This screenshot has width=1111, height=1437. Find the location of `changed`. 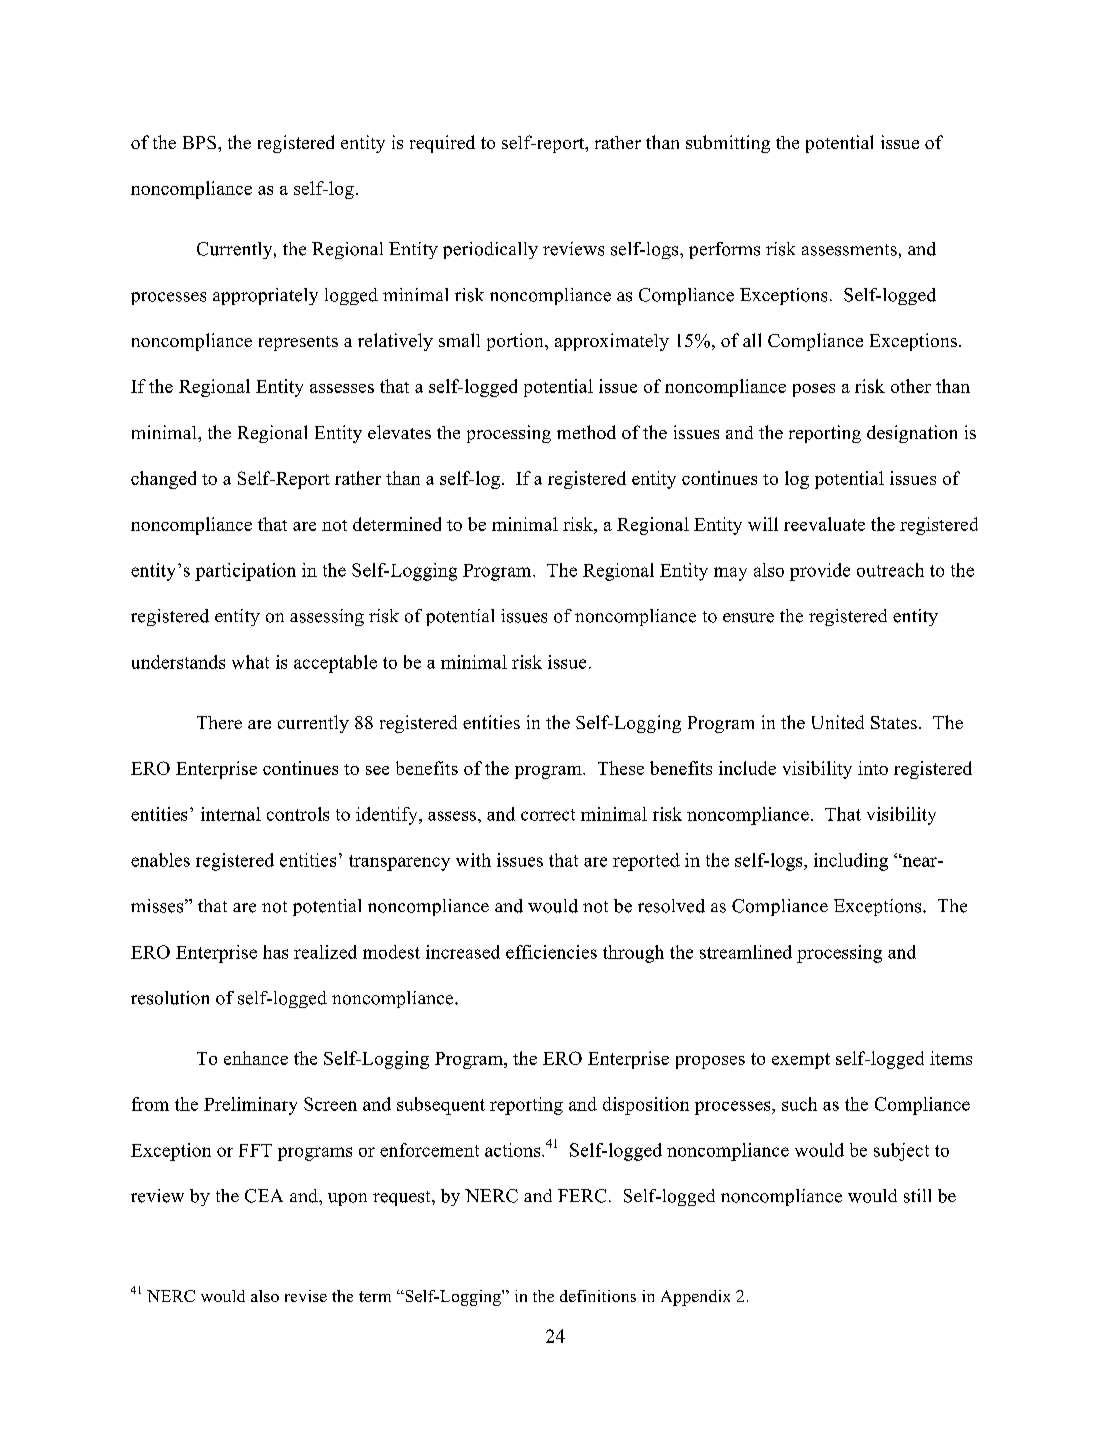

changed is located at coordinates (163, 480).
